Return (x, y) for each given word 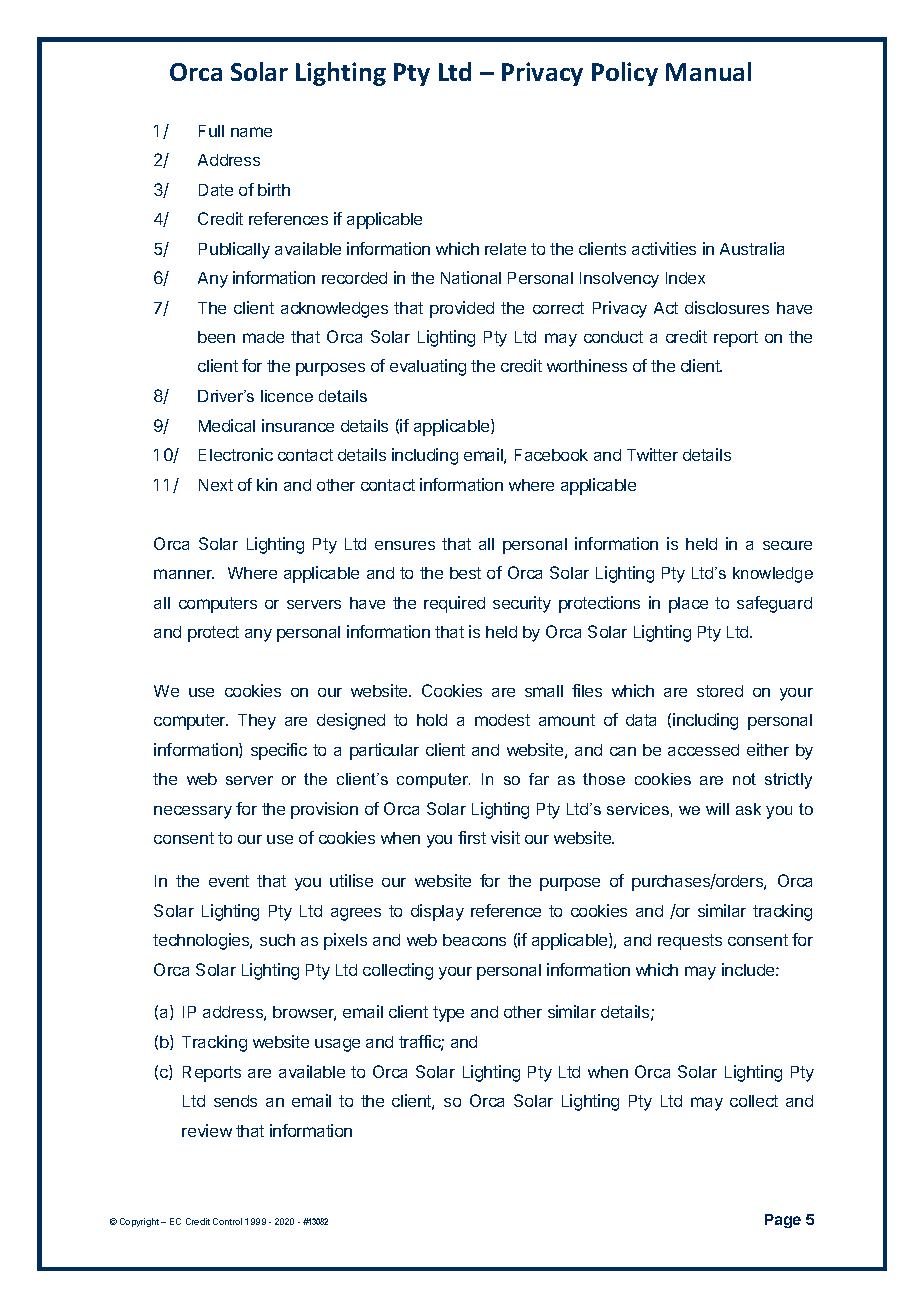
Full (211, 131)
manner (184, 574)
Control (227, 1221)
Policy (625, 74)
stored (720, 691)
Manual (708, 71)
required (454, 604)
